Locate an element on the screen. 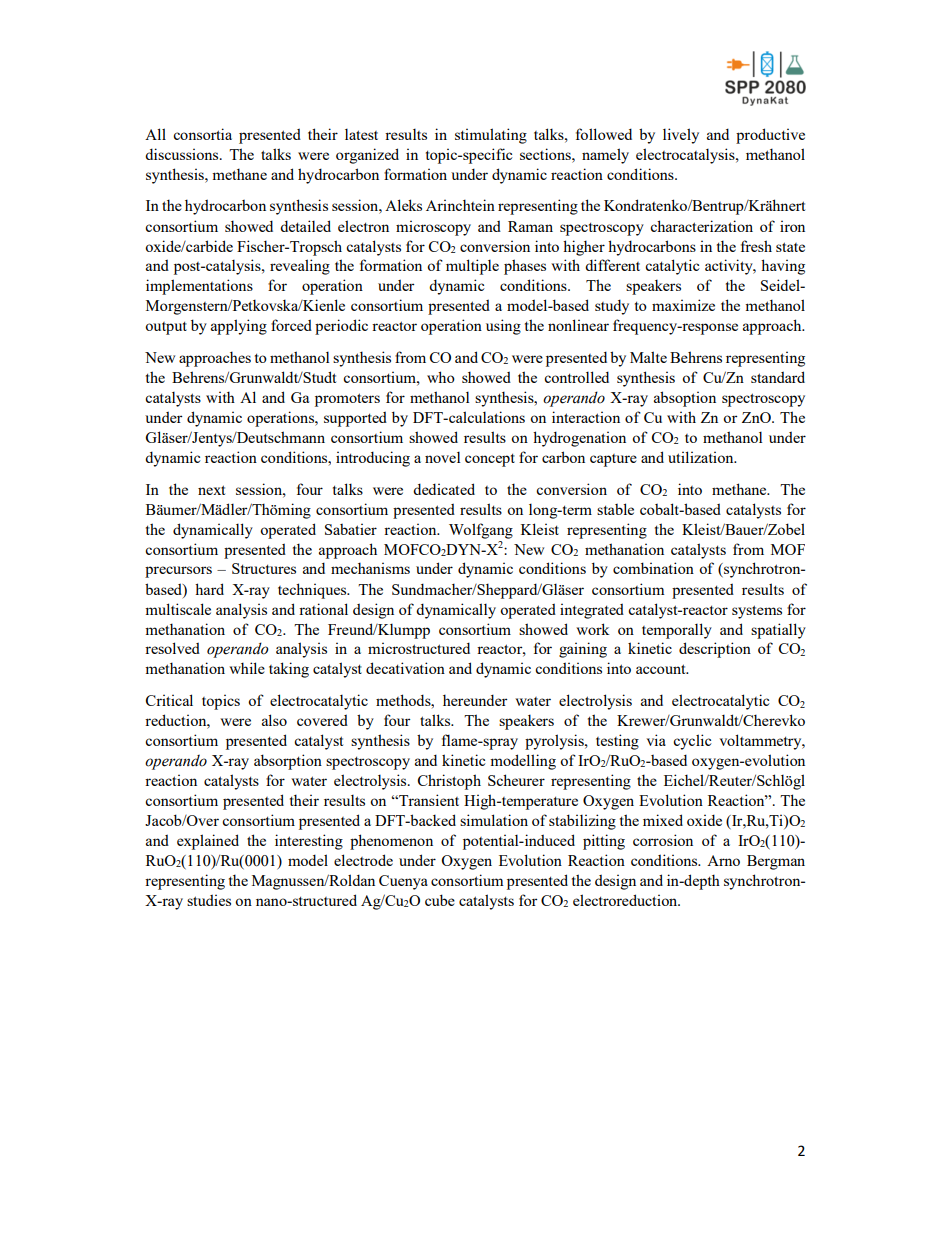 The height and width of the screenshot is (1233, 952). lively is located at coordinates (681, 136).
